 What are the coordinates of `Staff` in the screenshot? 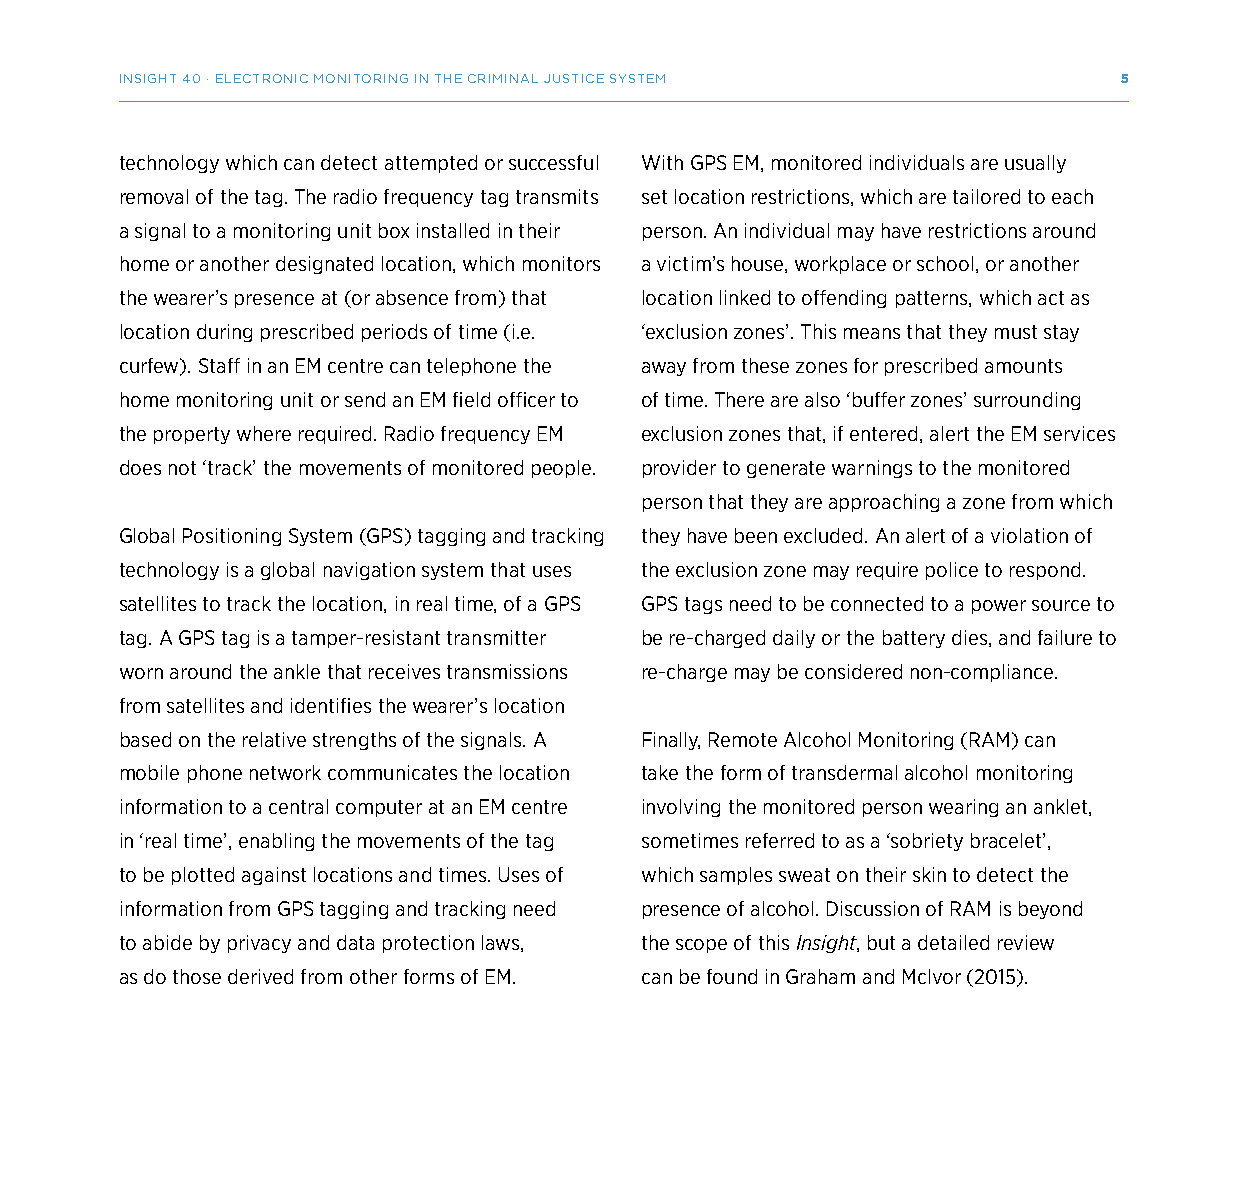 It's located at (219, 365).
